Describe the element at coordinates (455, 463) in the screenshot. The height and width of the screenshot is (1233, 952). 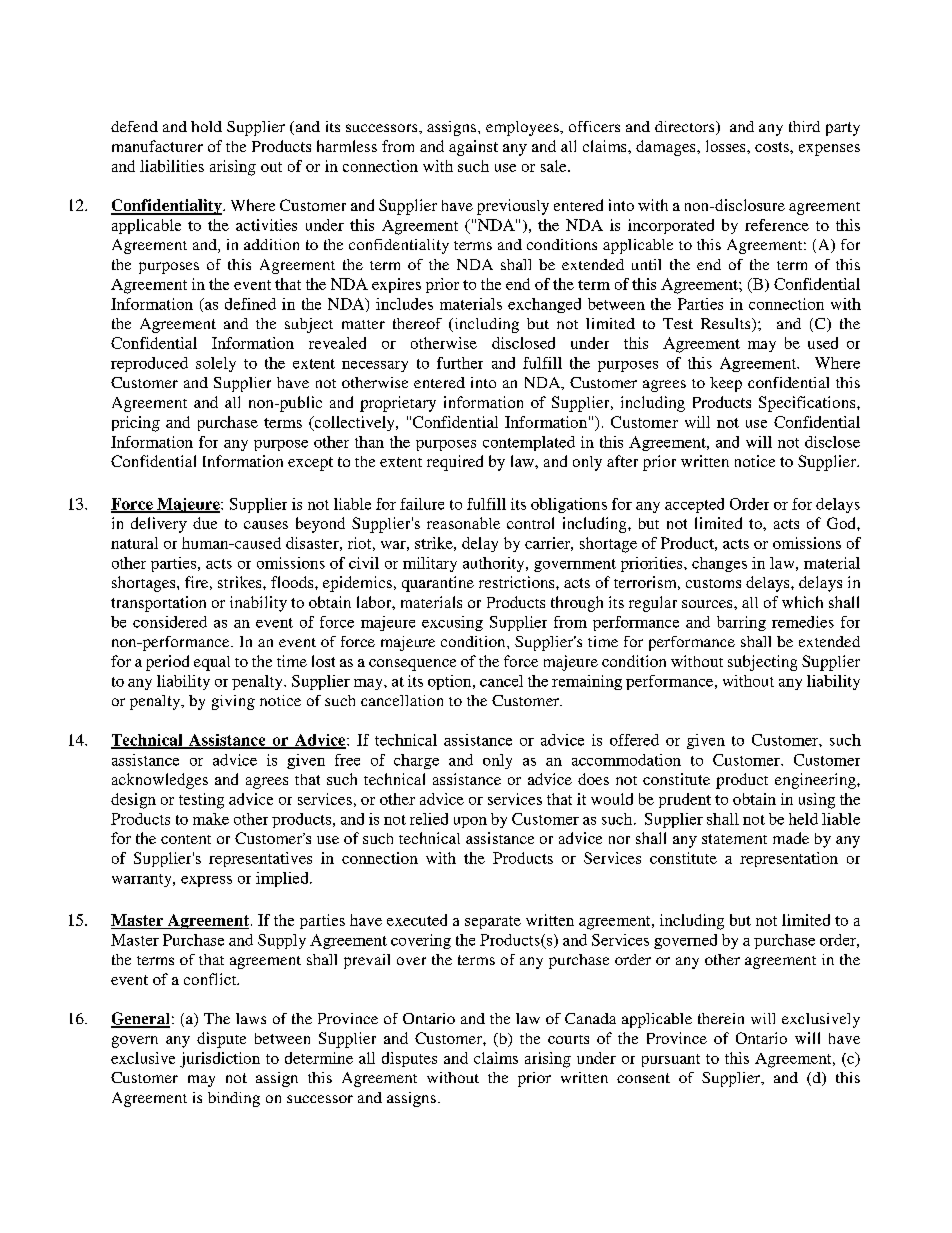
I see `required` at that location.
